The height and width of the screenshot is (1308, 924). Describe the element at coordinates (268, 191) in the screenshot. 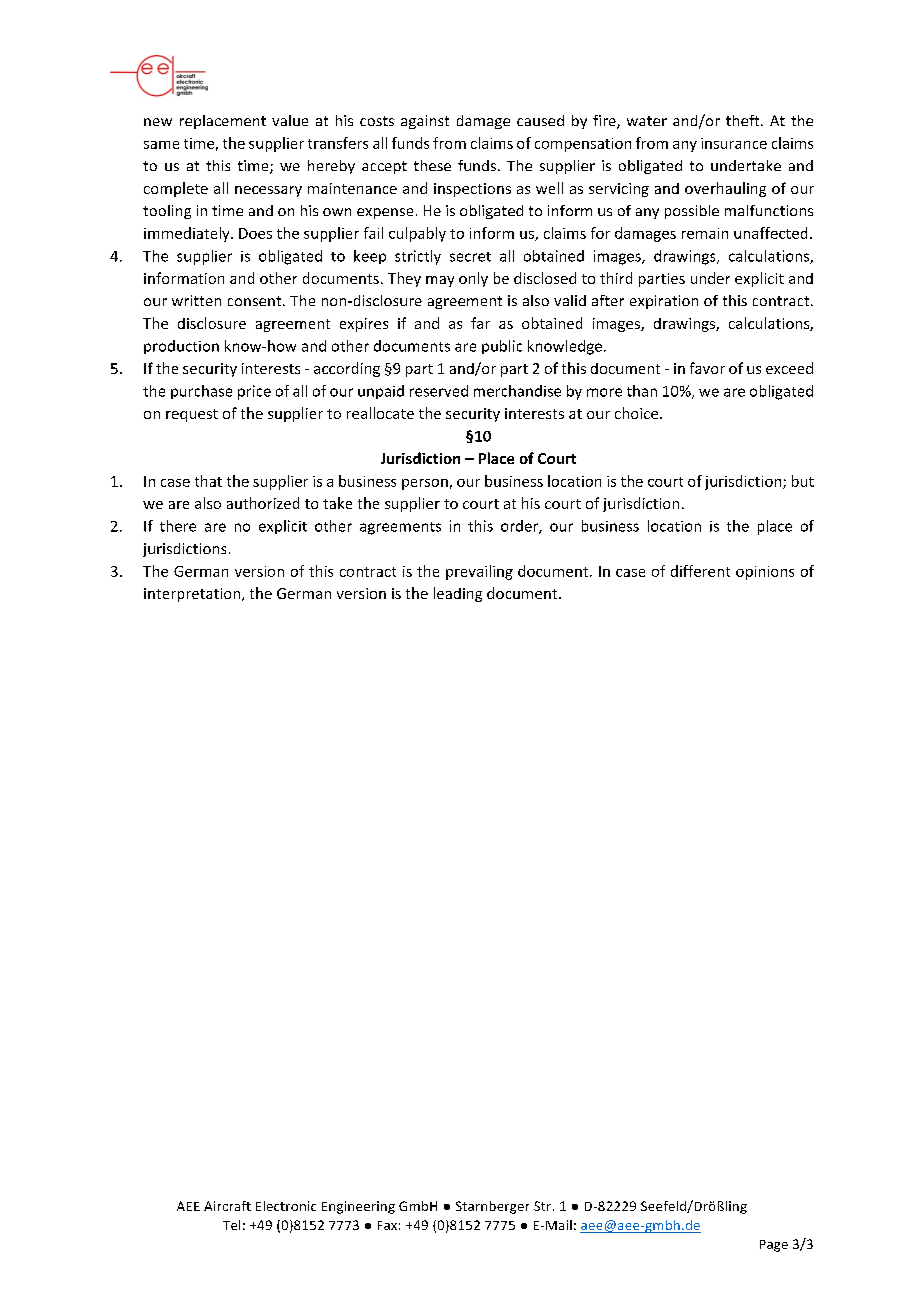

I see `necessary` at that location.
